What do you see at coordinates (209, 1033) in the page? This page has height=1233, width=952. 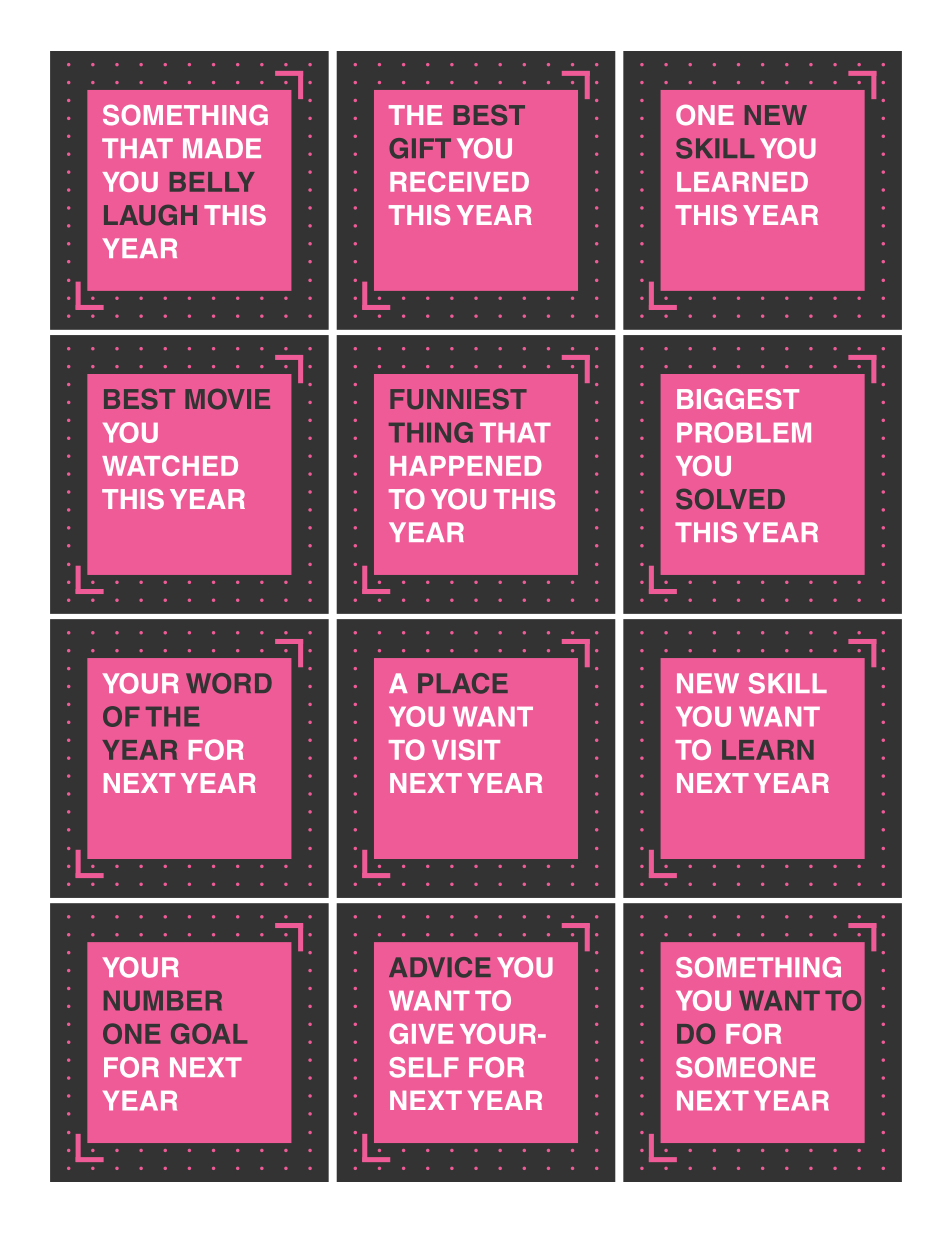 I see `GOAL` at bounding box center [209, 1033].
